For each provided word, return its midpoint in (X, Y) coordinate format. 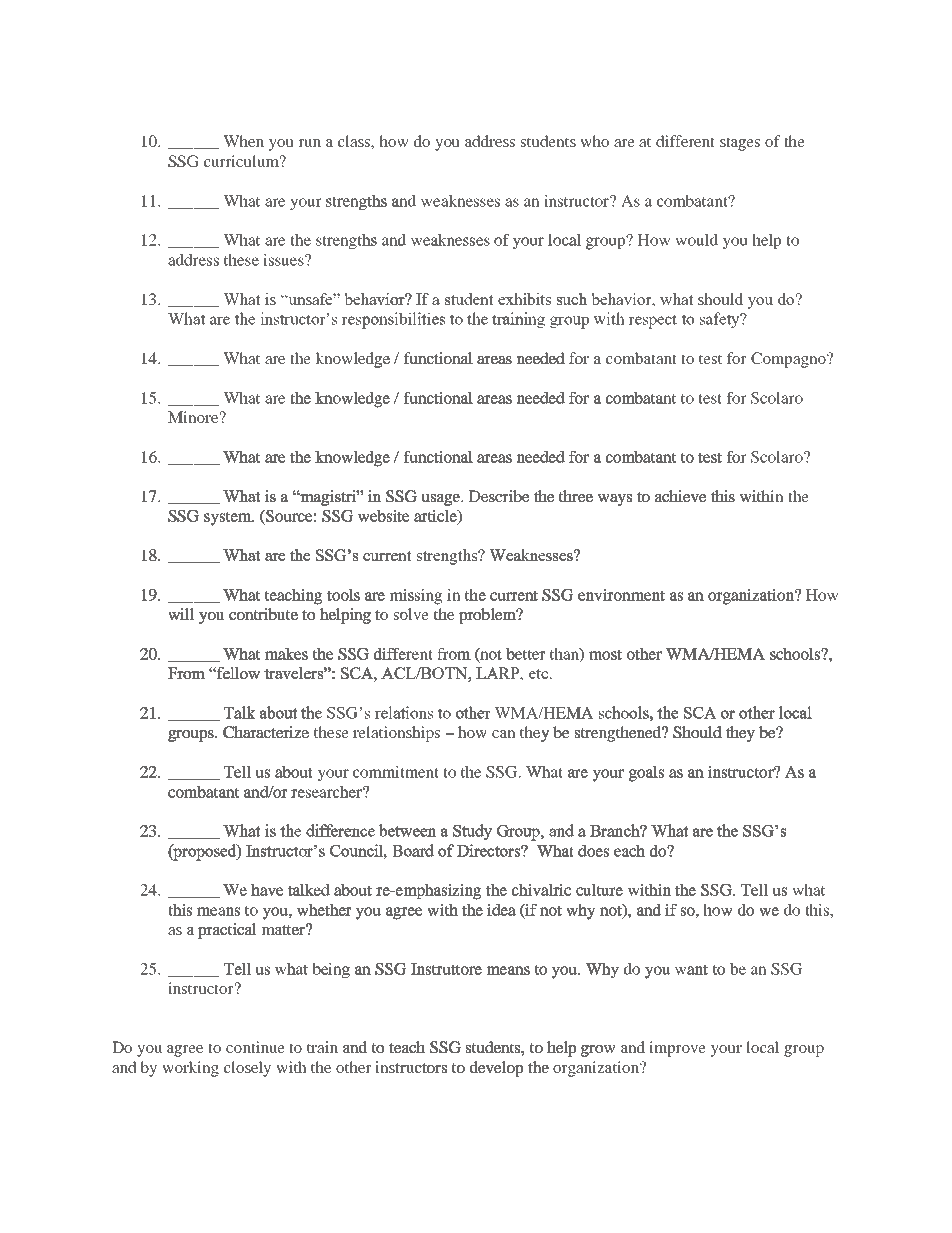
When (243, 141)
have (267, 890)
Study (472, 832)
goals (646, 774)
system (229, 518)
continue (255, 1047)
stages (740, 144)
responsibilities (393, 320)
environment (621, 595)
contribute (263, 614)
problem (489, 616)
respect (652, 321)
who (595, 141)
